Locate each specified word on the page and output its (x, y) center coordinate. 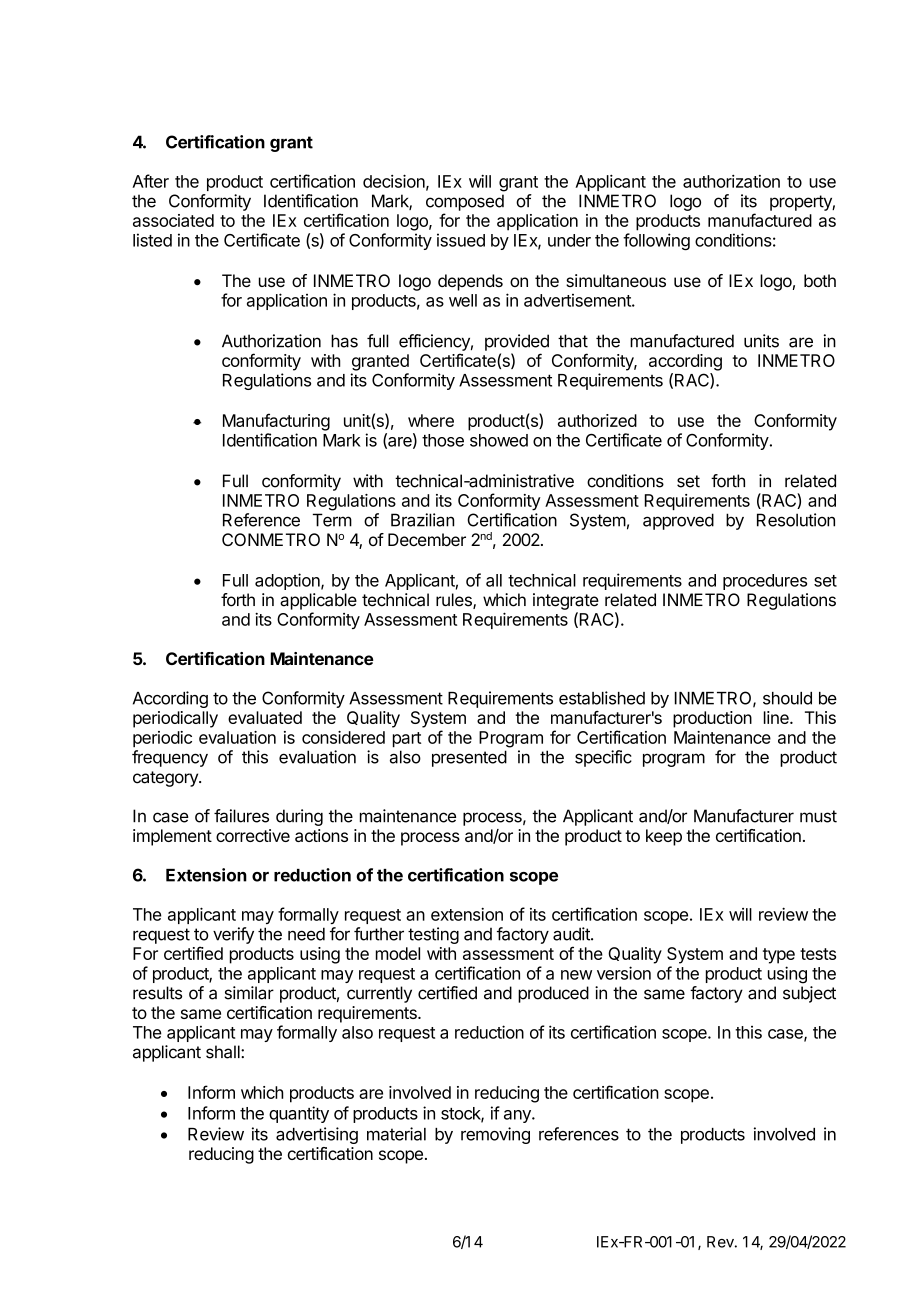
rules (455, 601)
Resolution (796, 520)
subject (809, 994)
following (656, 241)
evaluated (265, 717)
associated (173, 220)
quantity (299, 1114)
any (518, 1116)
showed (499, 440)
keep (664, 837)
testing (433, 935)
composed (465, 202)
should (787, 698)
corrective (253, 835)
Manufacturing (276, 422)
